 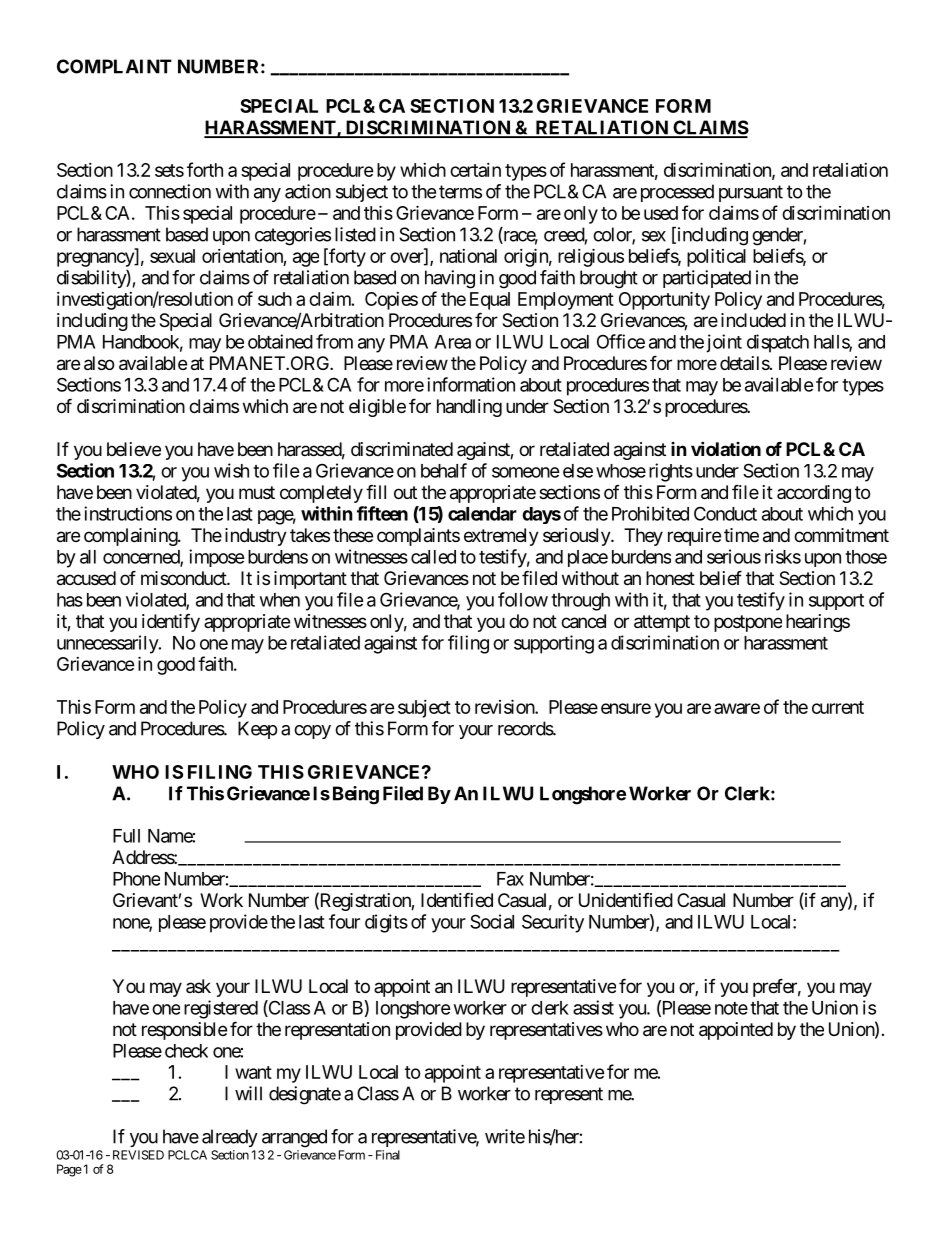 I want to click on certain, so click(x=475, y=170).
